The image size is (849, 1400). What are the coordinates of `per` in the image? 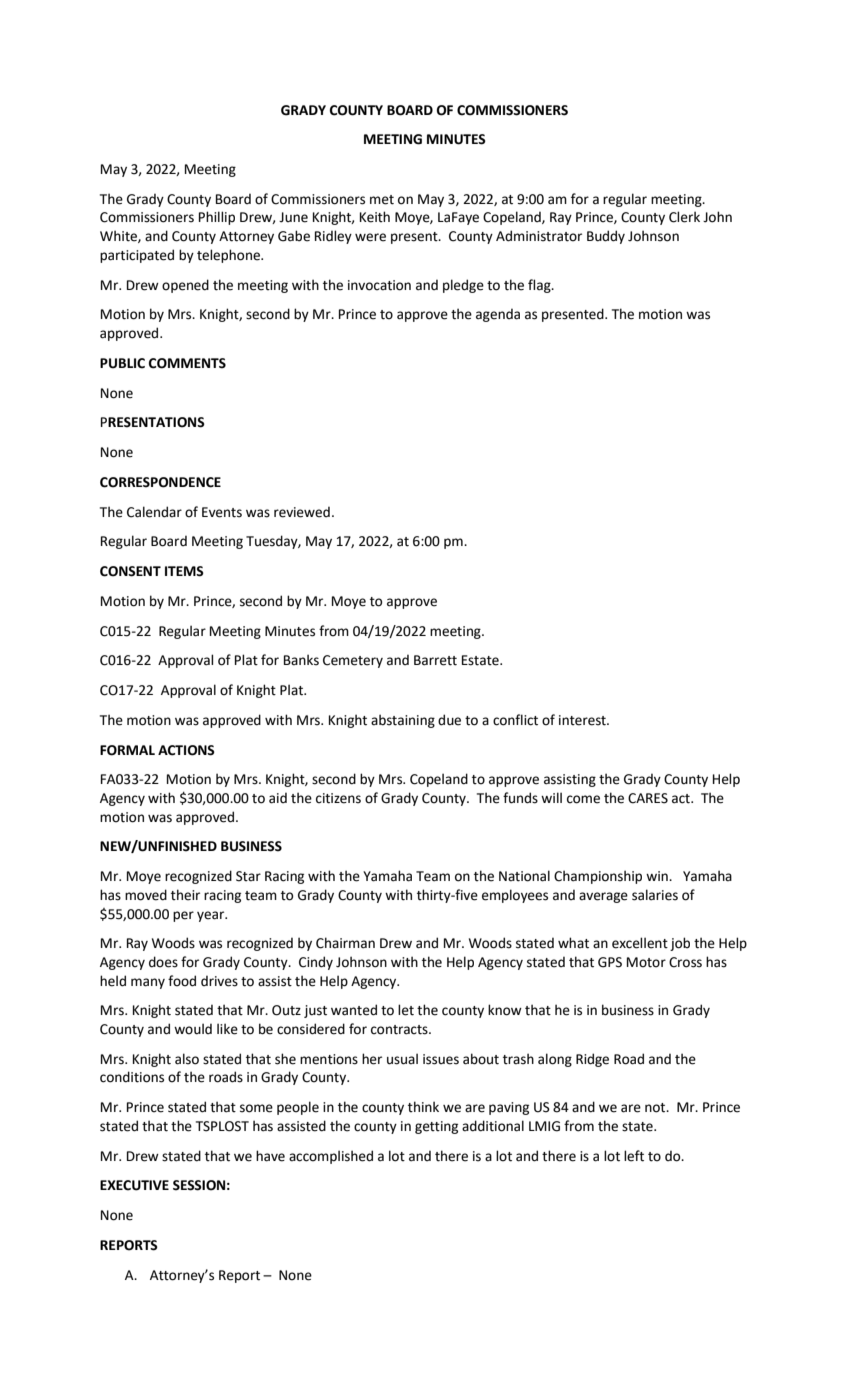 It's located at (183, 916).
